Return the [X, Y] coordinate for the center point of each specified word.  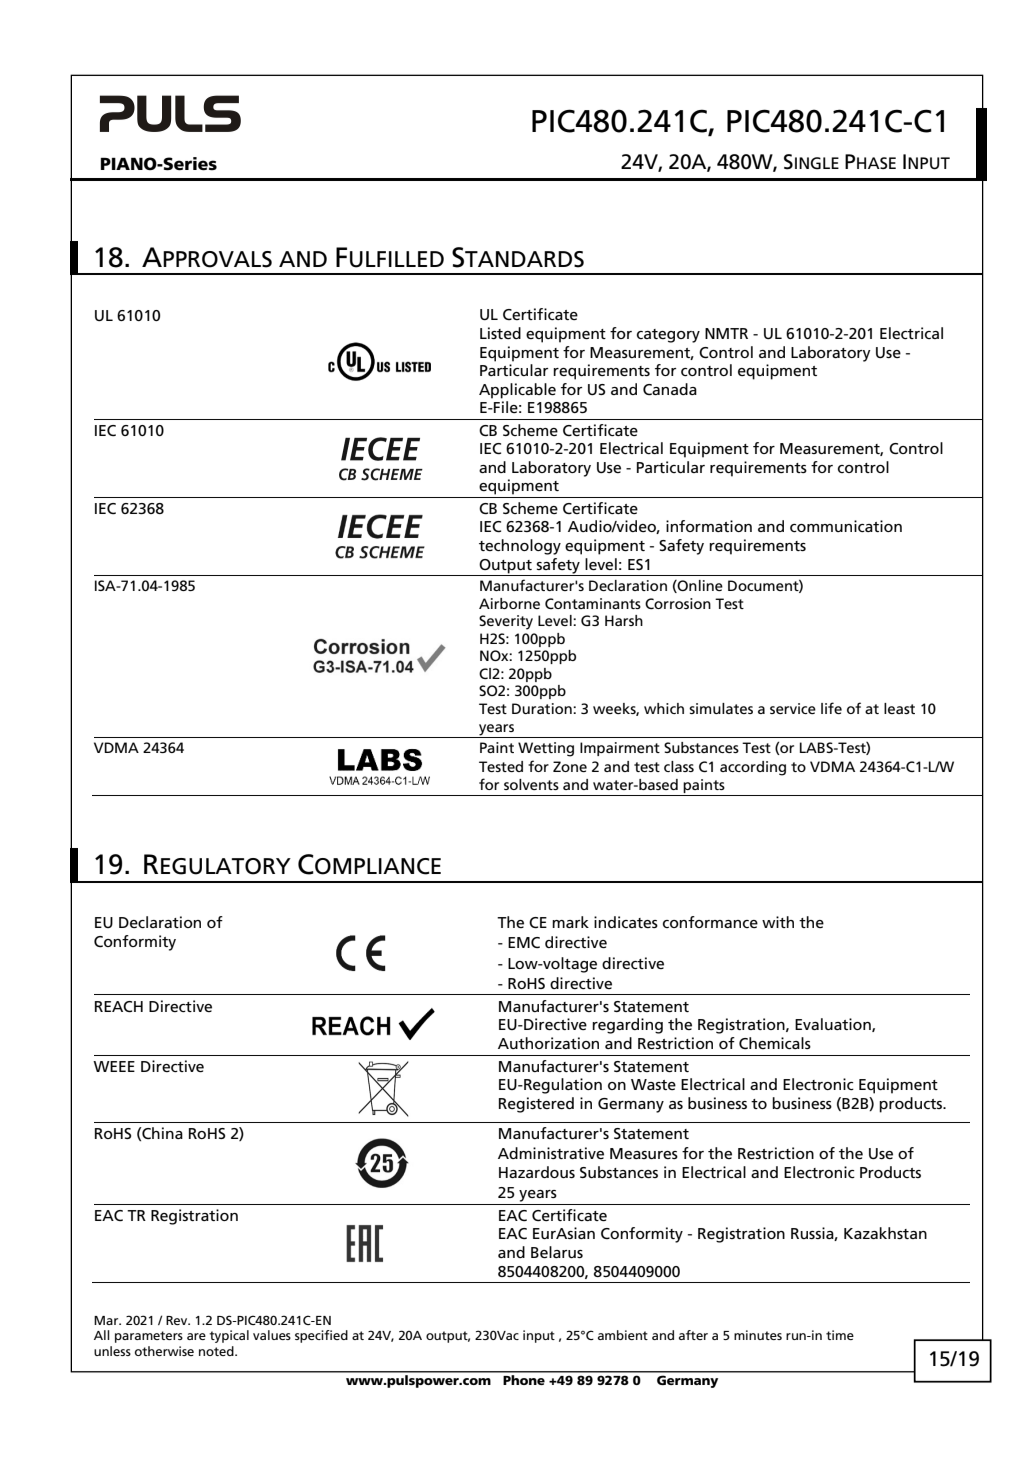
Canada [670, 389]
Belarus [557, 1252]
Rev [178, 1320]
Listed [500, 333]
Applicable [517, 391]
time [840, 1335]
